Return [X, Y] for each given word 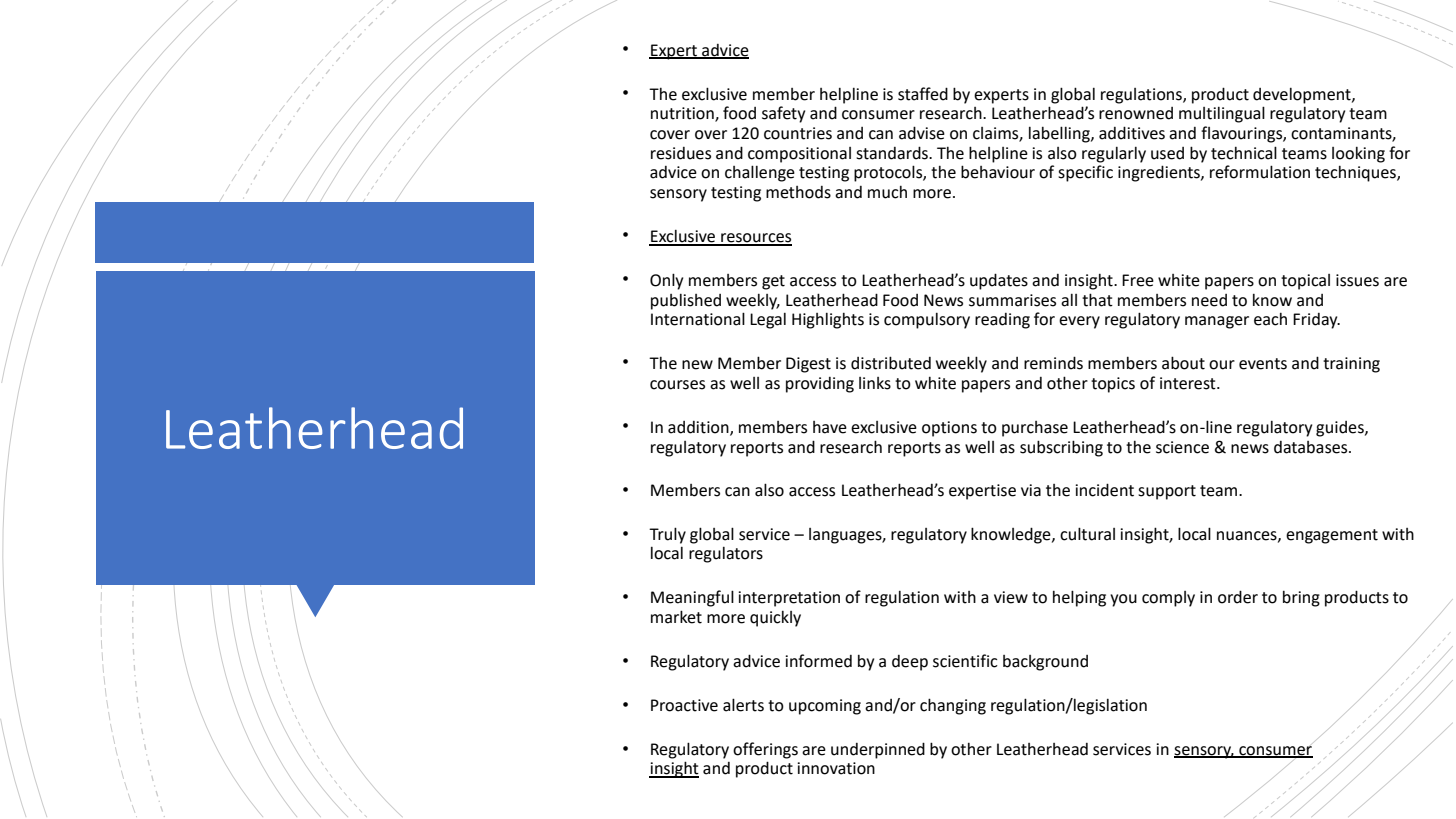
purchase [1035, 429]
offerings [765, 750]
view [1011, 597]
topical [1305, 282]
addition [699, 428]
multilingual [1222, 114]
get [773, 282]
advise [922, 133]
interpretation [789, 599]
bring [1301, 599]
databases [1312, 447]
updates [999, 281]
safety [783, 114]
